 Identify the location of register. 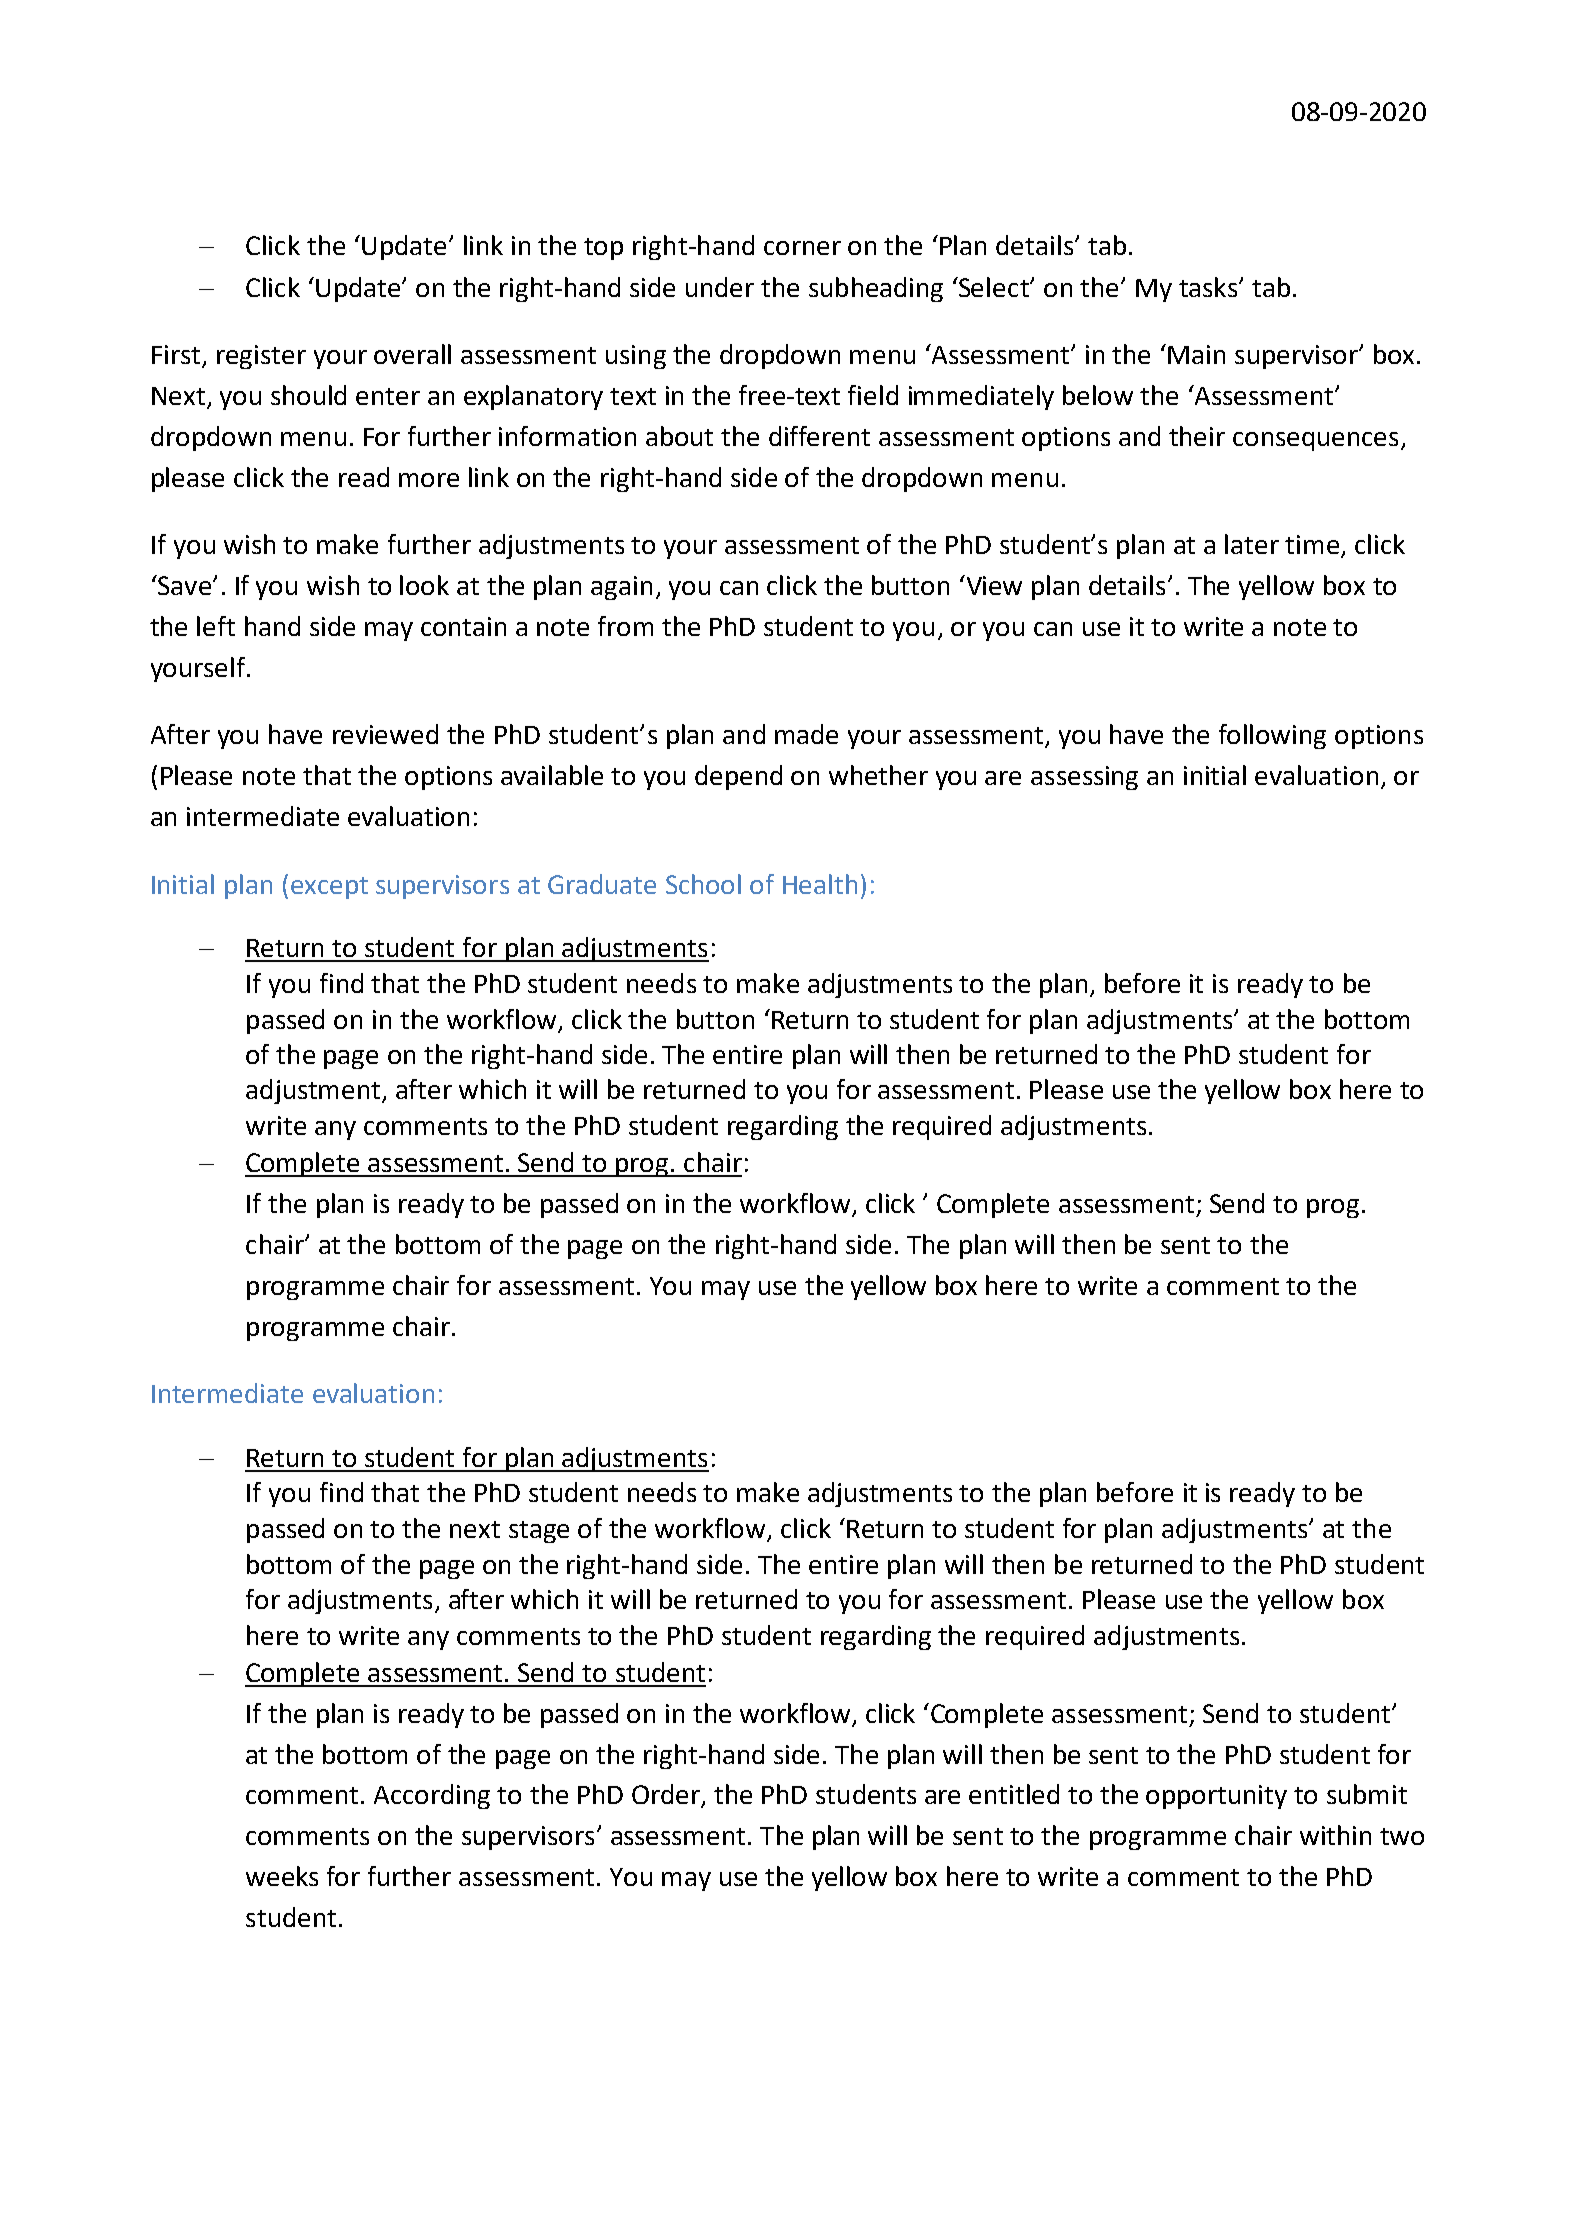
(261, 357).
